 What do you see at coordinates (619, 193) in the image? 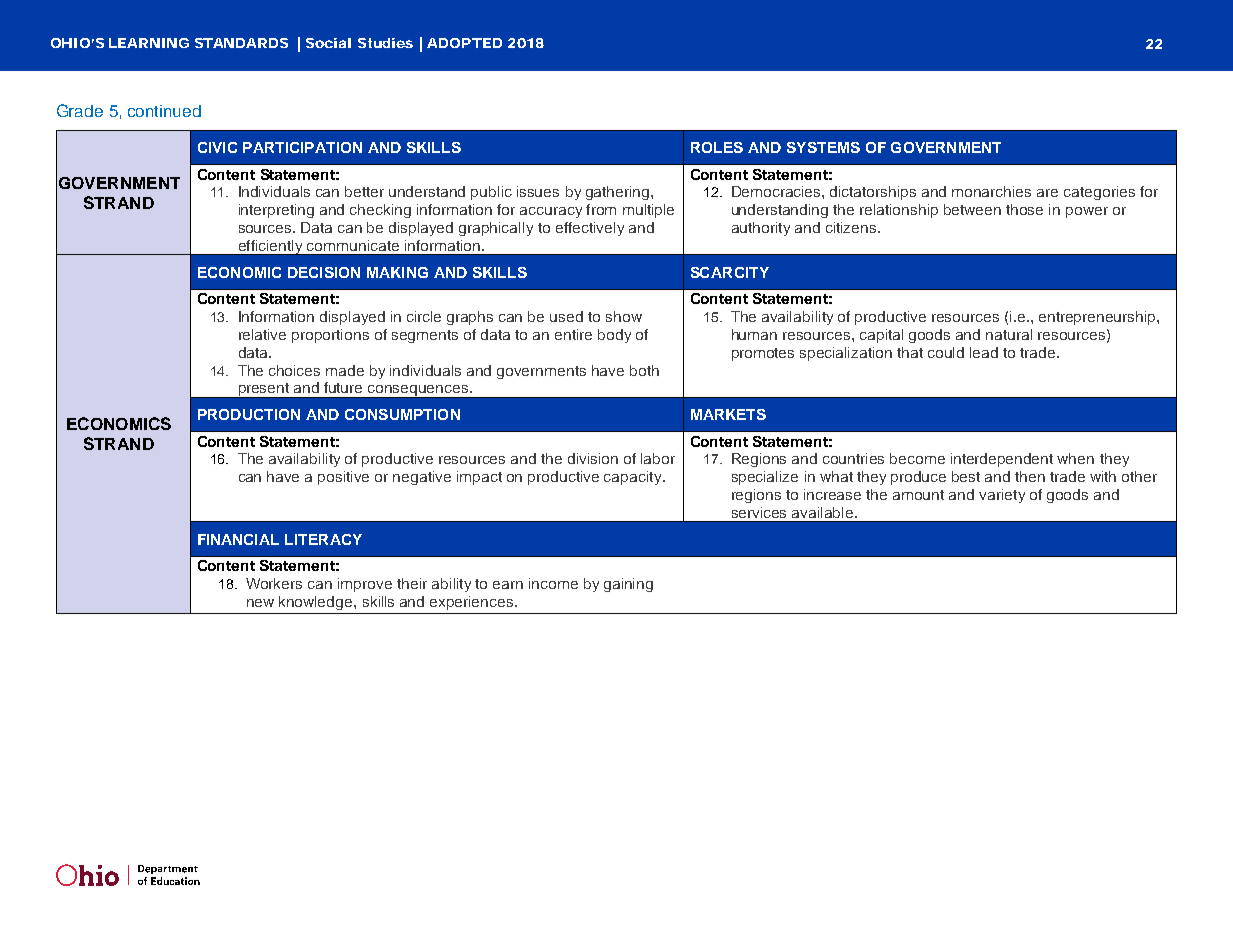
I see `gathering` at bounding box center [619, 193].
